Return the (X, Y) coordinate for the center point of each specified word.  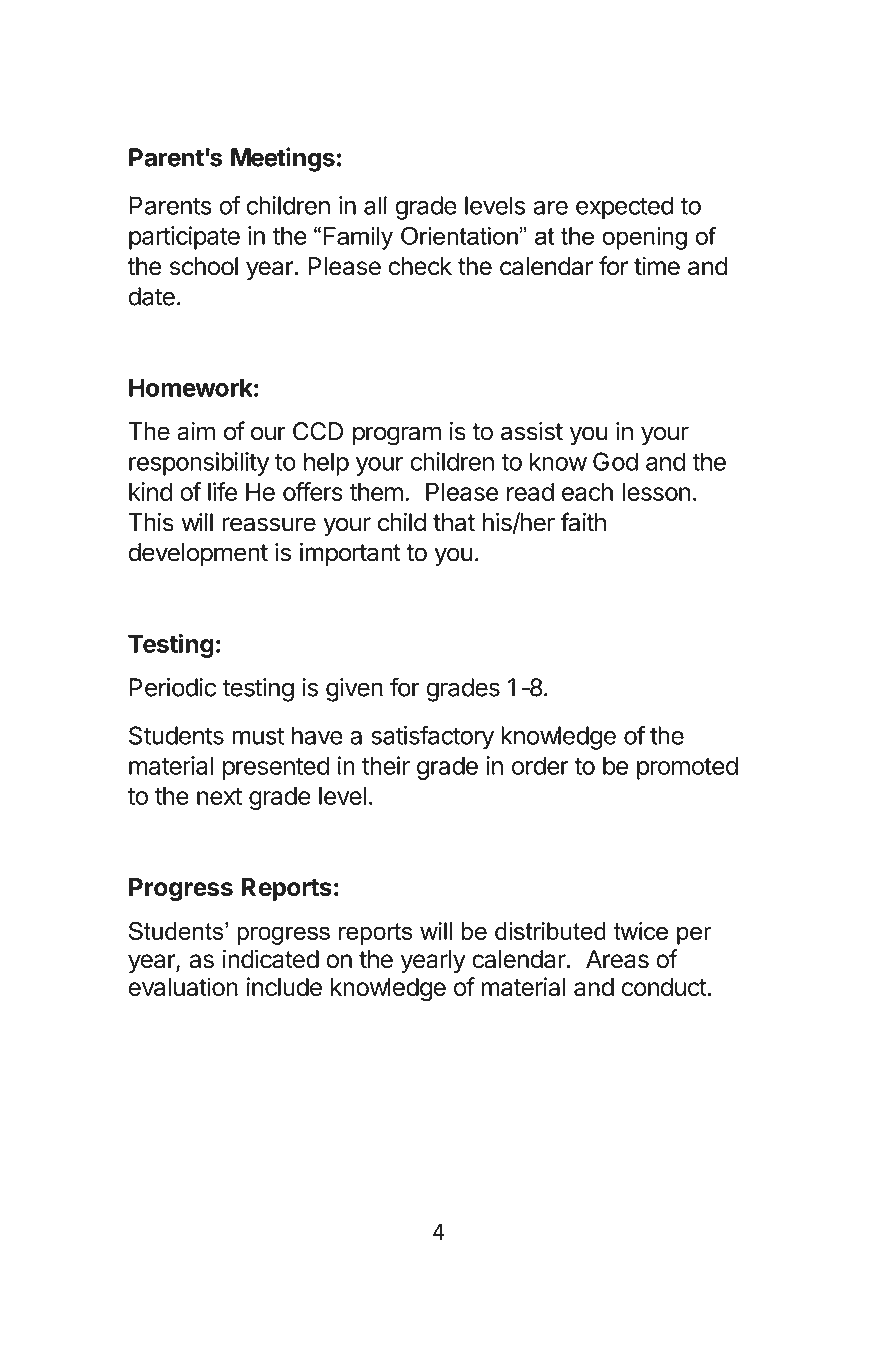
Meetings (283, 159)
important (350, 554)
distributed (550, 931)
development (198, 554)
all (375, 205)
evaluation (183, 987)
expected (624, 208)
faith (583, 522)
